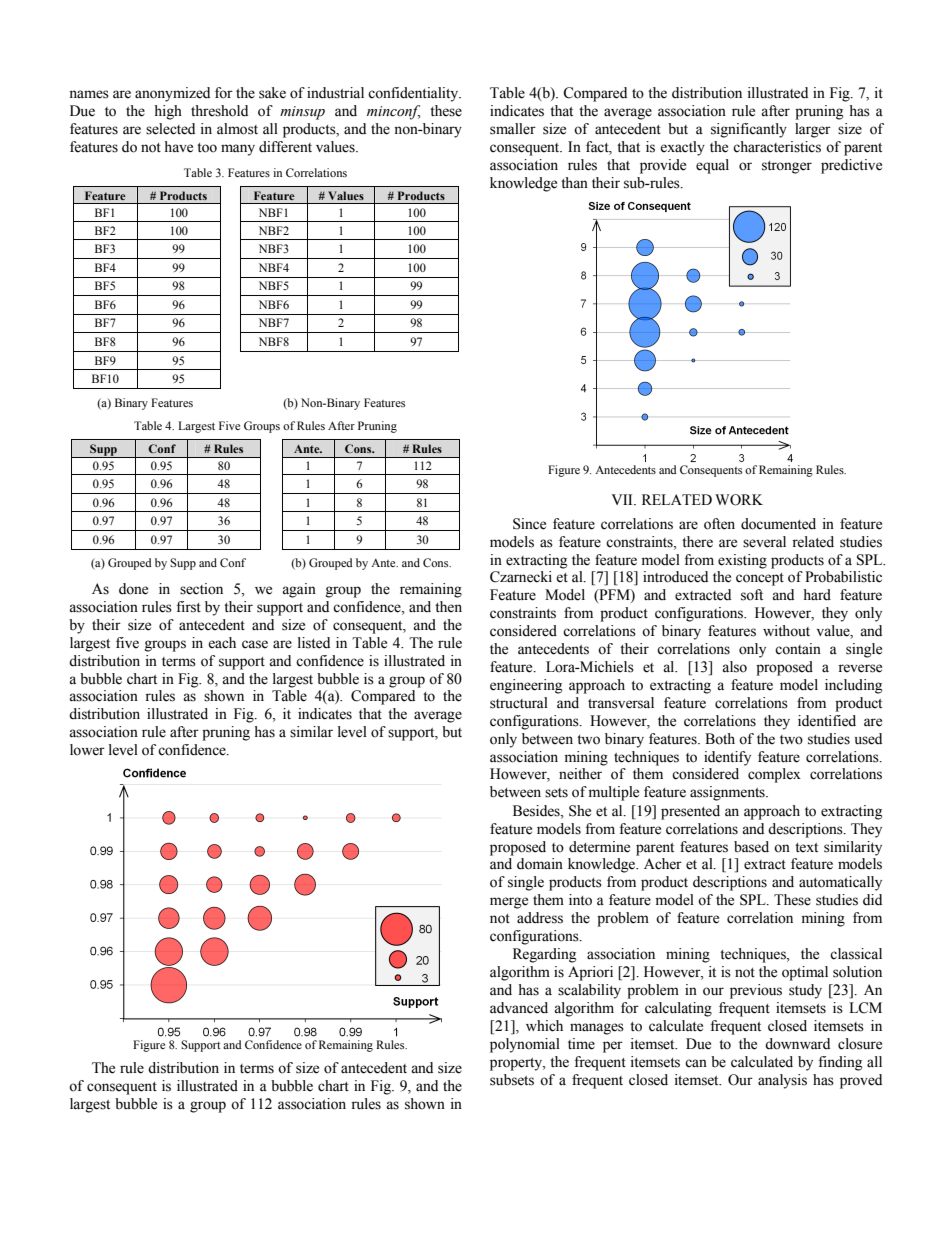 The image size is (952, 1233). Describe the element at coordinates (170, 129) in the screenshot. I see `selected` at that location.
